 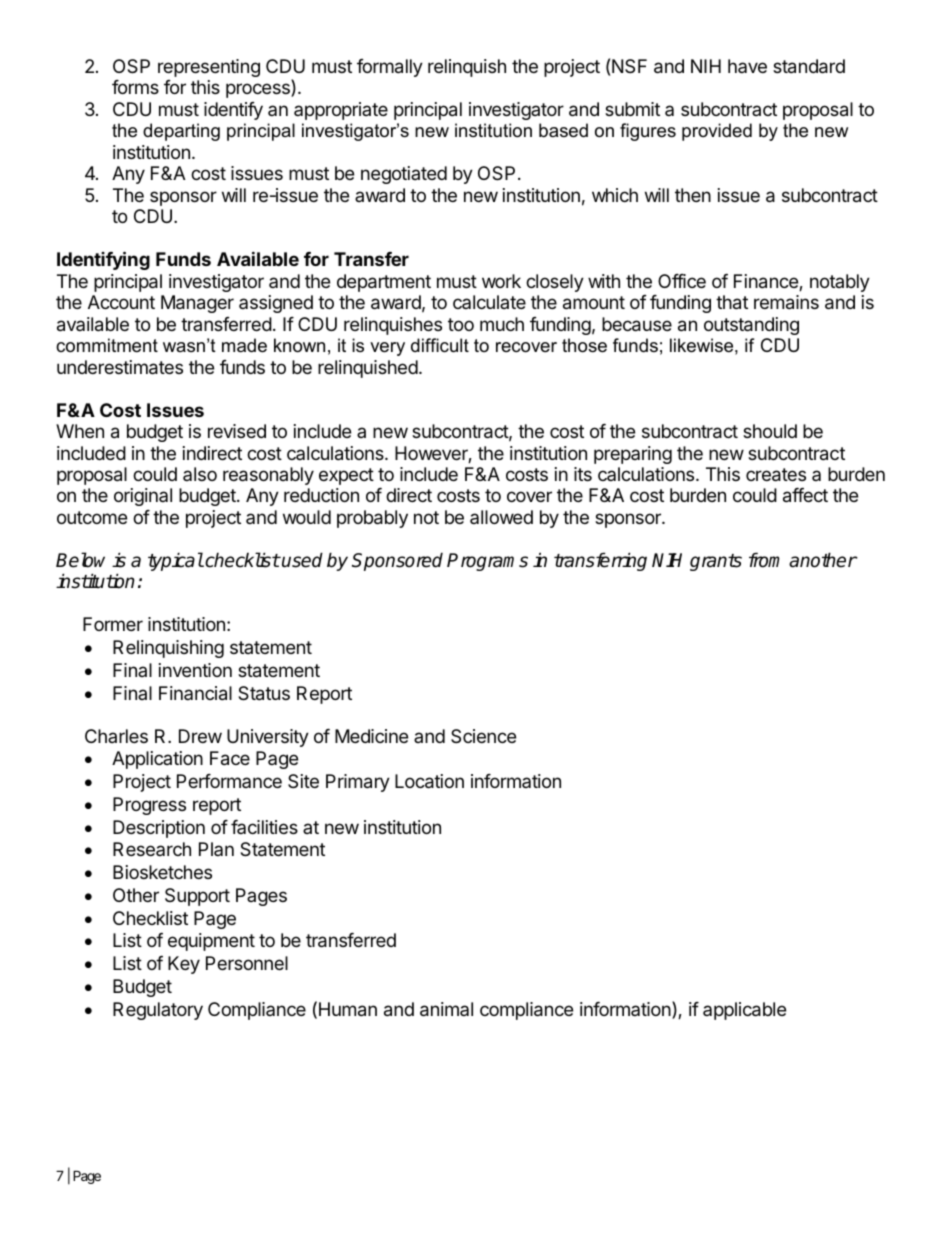 What do you see at coordinates (197, 304) in the screenshot?
I see `Manager` at bounding box center [197, 304].
